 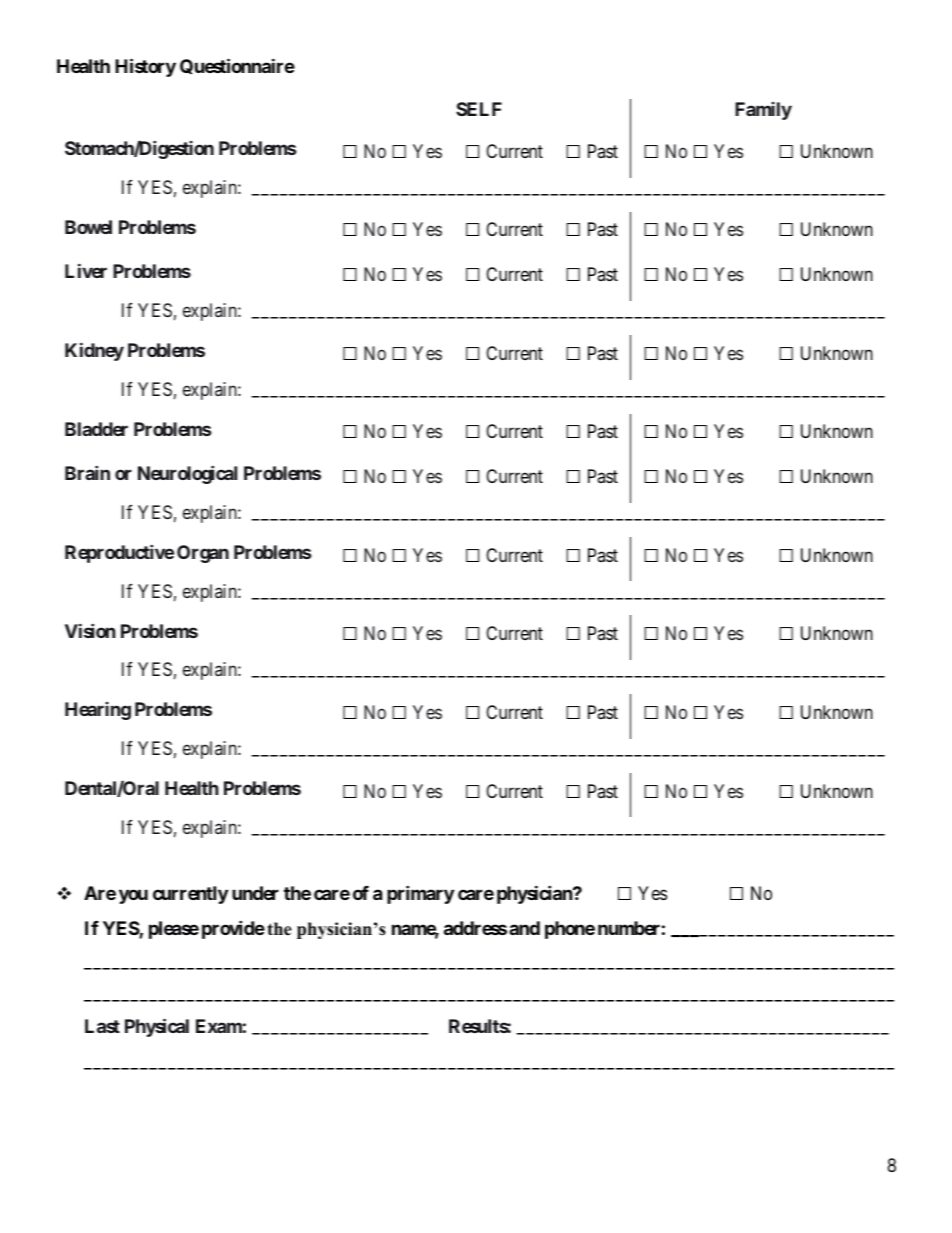 What do you see at coordinates (763, 111) in the screenshot?
I see `Family` at bounding box center [763, 111].
